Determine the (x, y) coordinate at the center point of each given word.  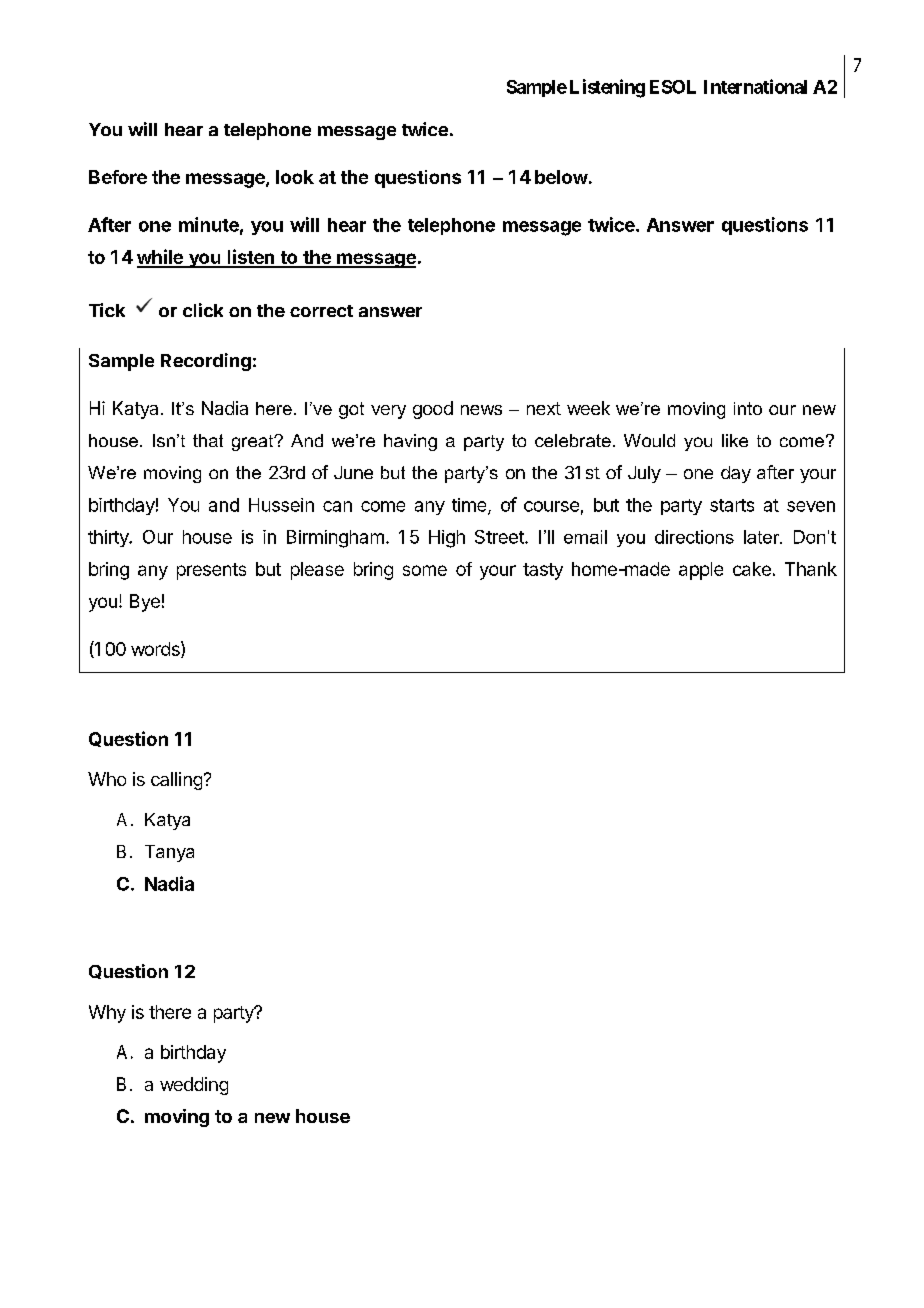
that (208, 440)
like (735, 440)
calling (176, 781)
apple (701, 571)
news (481, 410)
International (755, 86)
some (425, 570)
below (561, 177)
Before (118, 177)
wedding (194, 1086)
